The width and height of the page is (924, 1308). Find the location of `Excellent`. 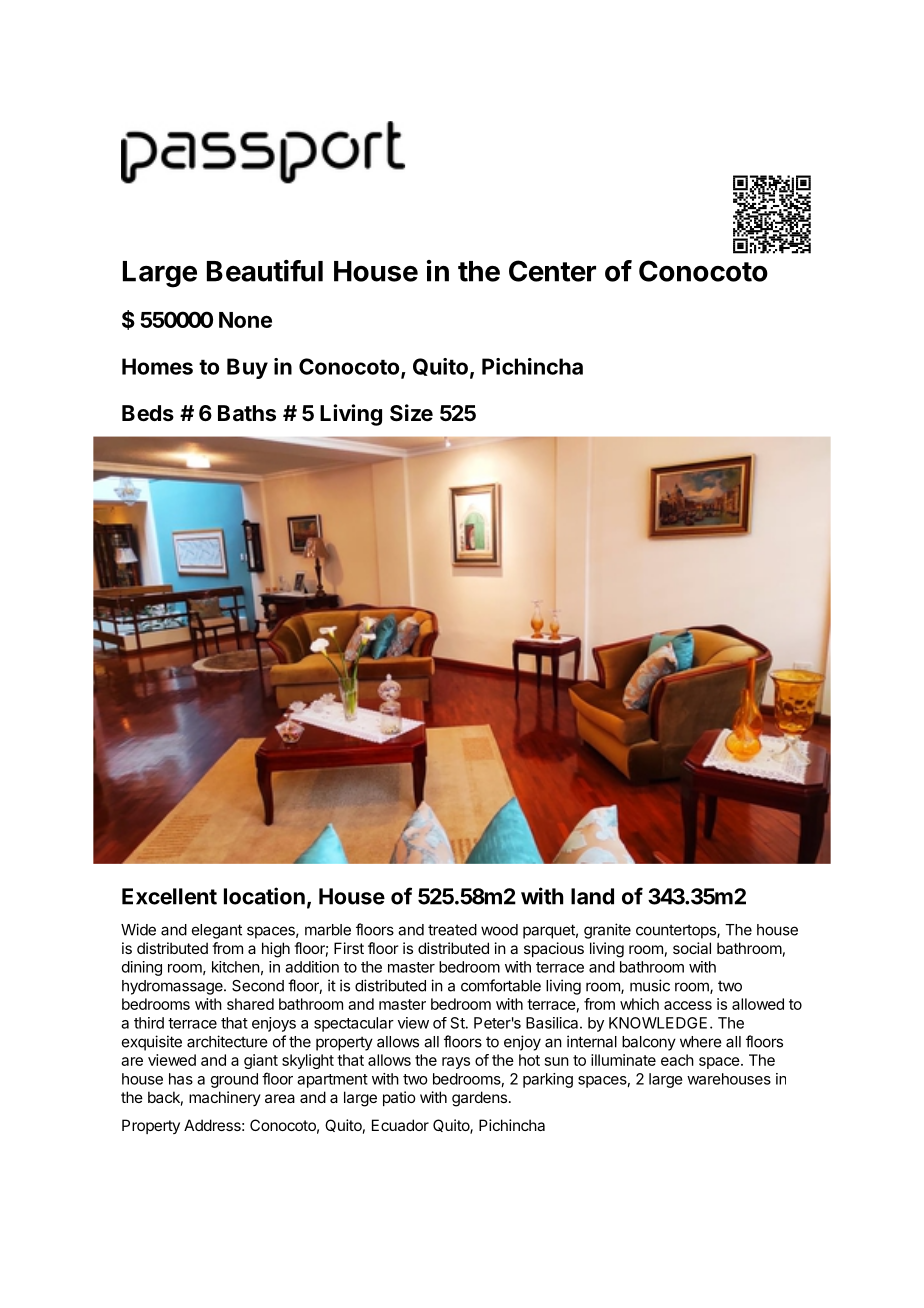

Excellent is located at coordinates (169, 896).
